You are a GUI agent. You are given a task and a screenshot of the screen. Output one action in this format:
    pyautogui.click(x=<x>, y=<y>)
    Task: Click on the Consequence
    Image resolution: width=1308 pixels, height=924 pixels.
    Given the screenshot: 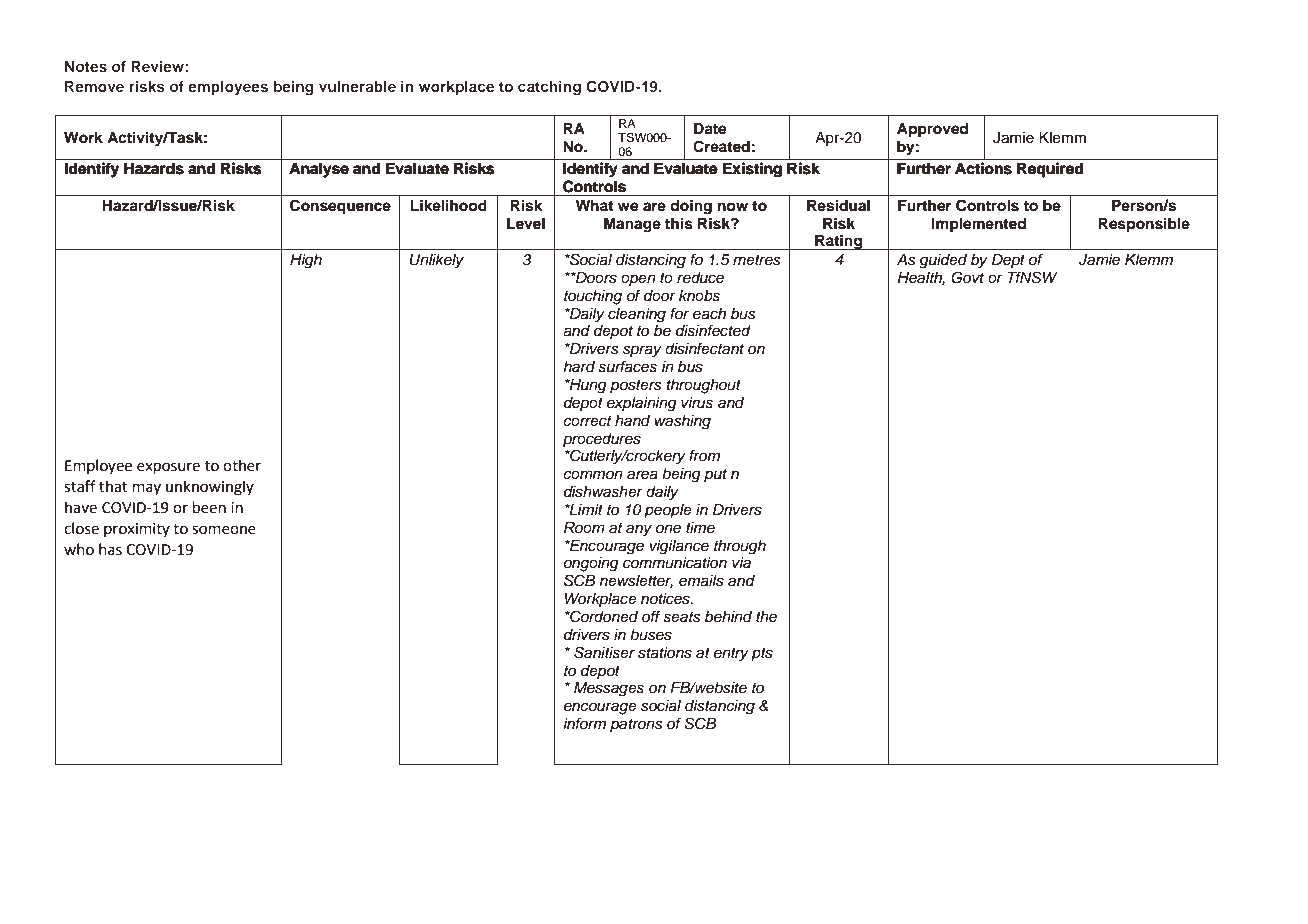 What is the action you would take?
    pyautogui.click(x=340, y=207)
